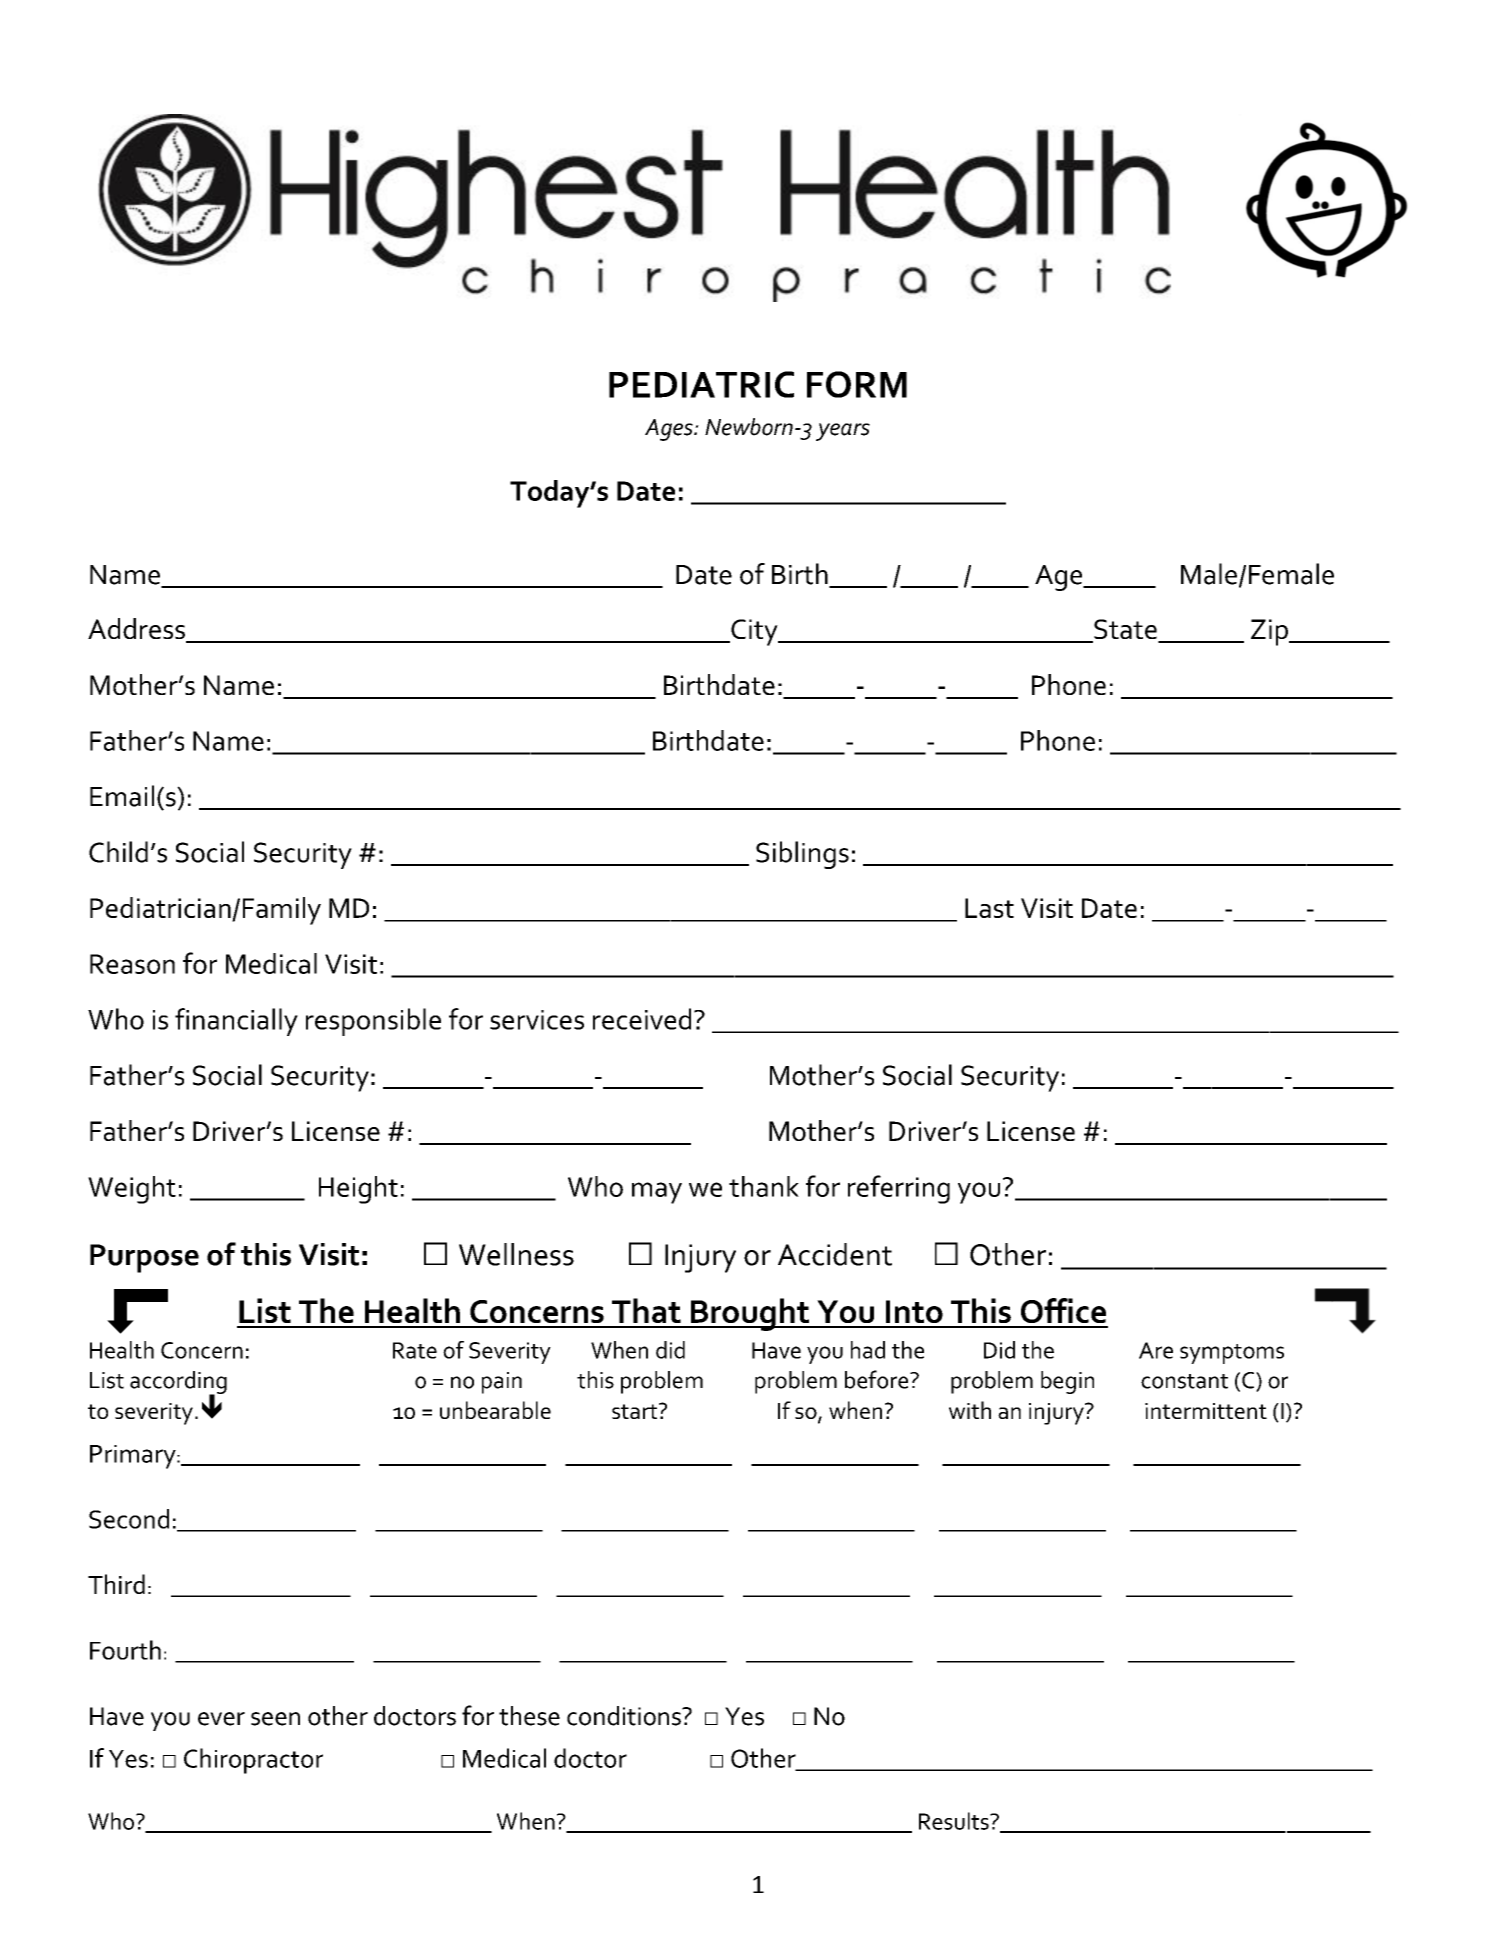  Describe the element at coordinates (275, 1719) in the screenshot. I see `seen` at that location.
